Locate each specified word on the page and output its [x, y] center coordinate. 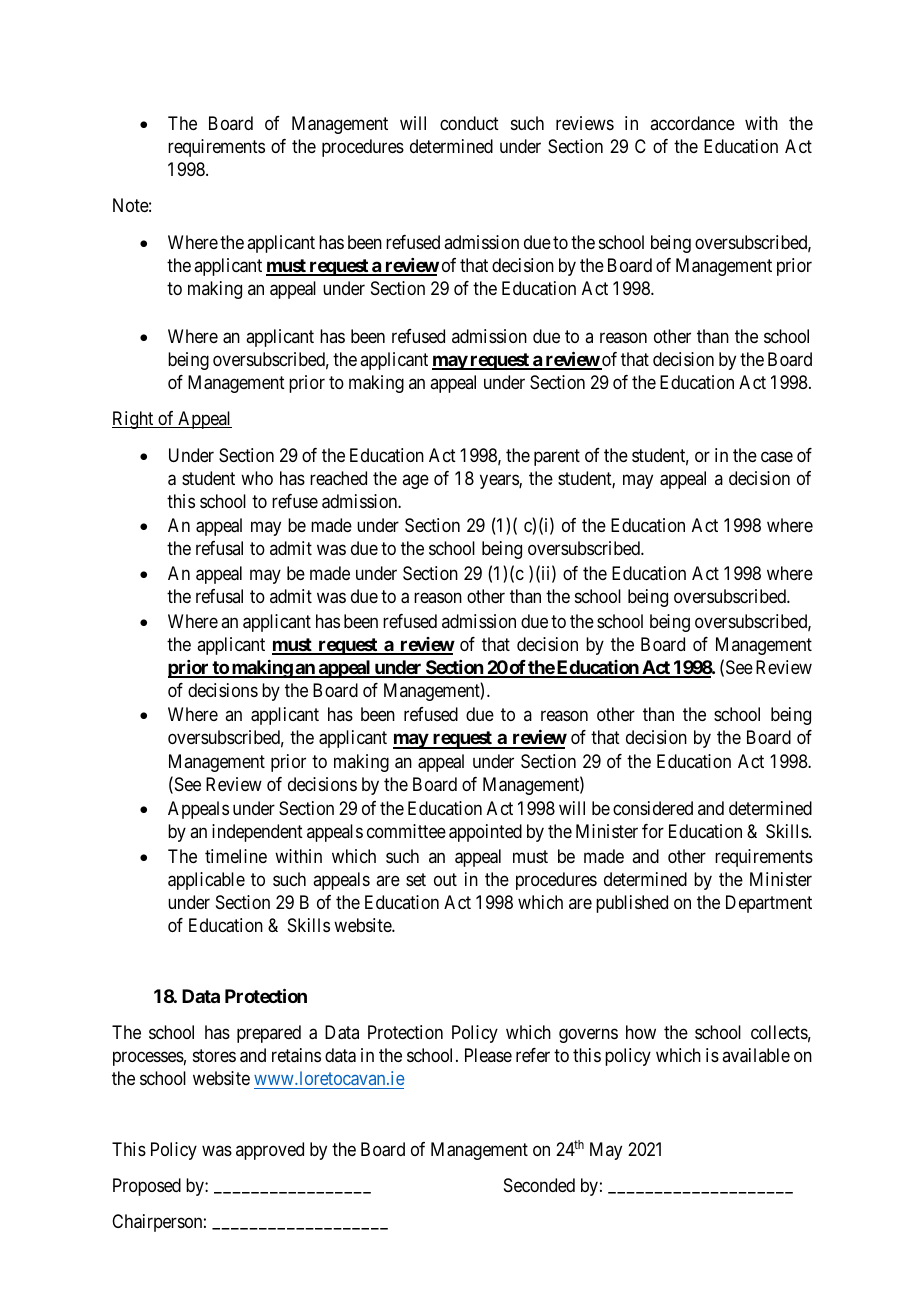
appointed [485, 833]
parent [557, 457]
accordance [692, 123]
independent [257, 833]
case [777, 456]
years [500, 481]
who [257, 478]
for [653, 831]
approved [270, 1151]
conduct [469, 123]
